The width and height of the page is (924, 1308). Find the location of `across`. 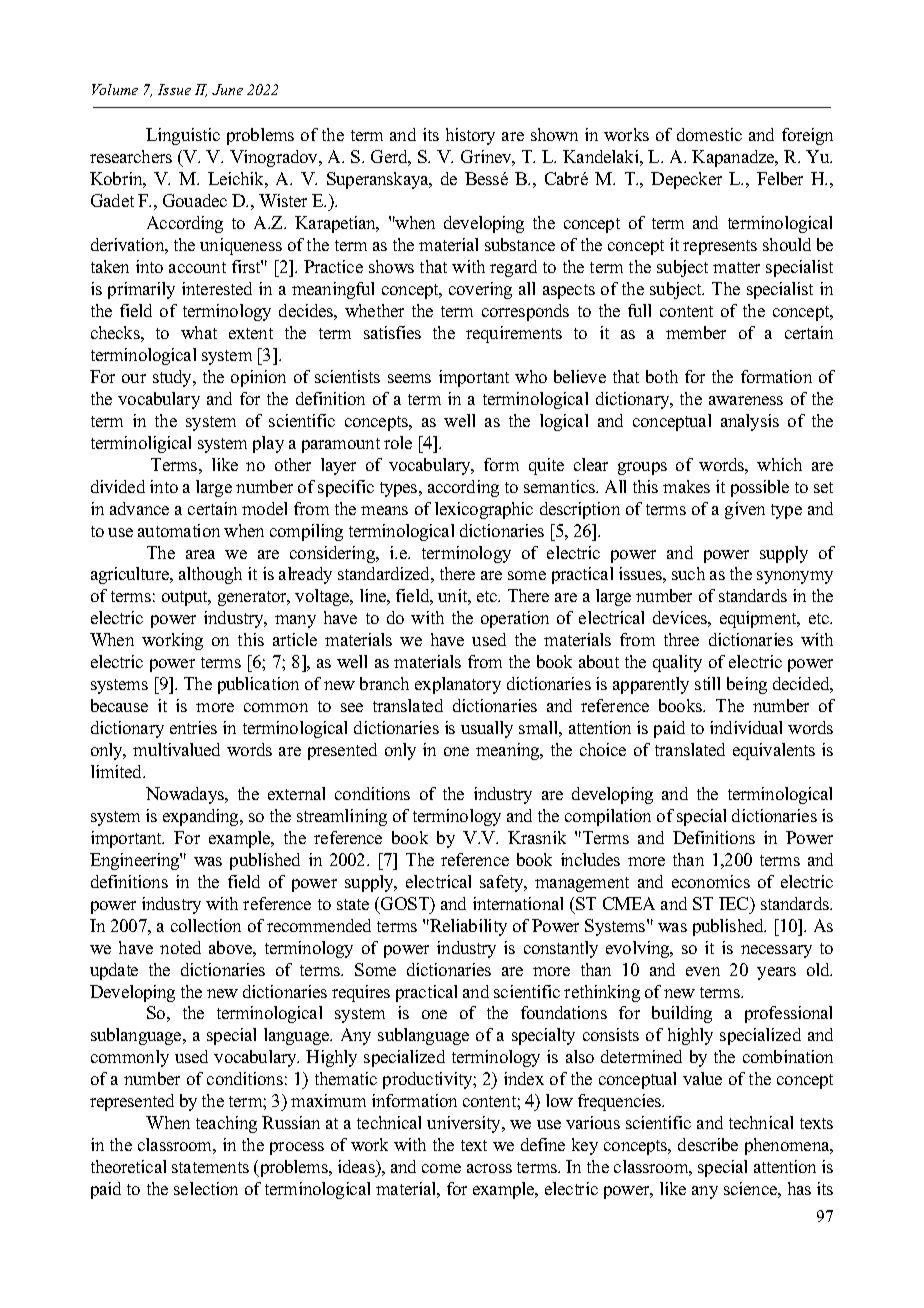

across is located at coordinates (489, 1168).
